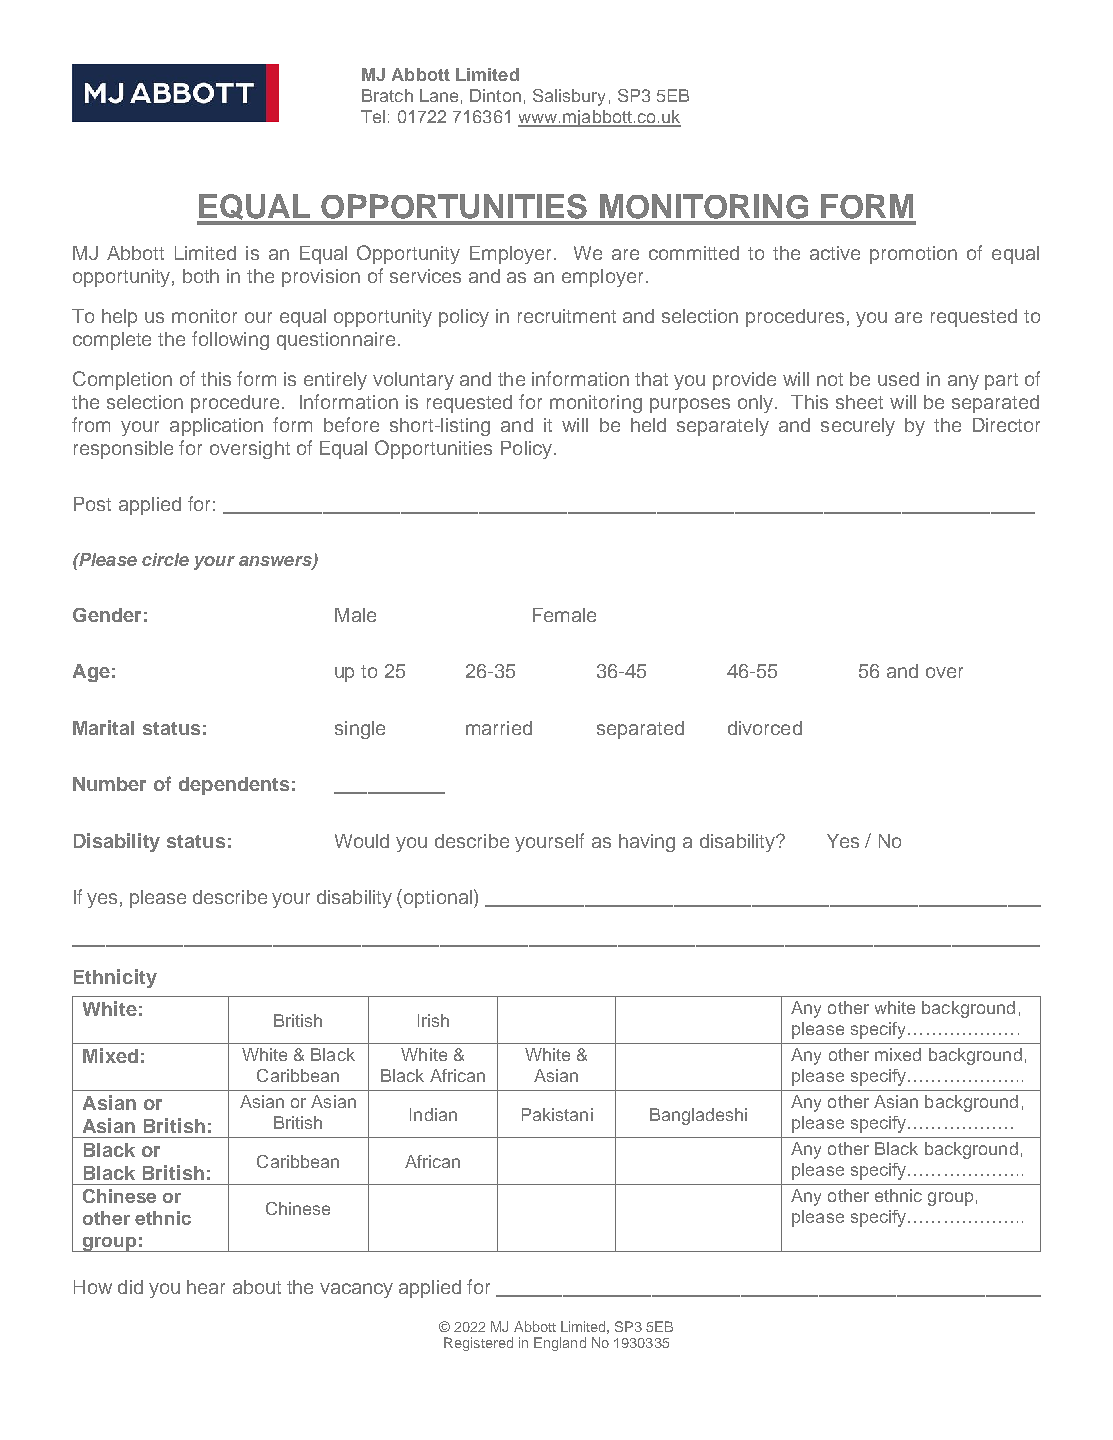 The image size is (1113, 1440). Describe the element at coordinates (698, 1116) in the document. I see `Bangladeshi` at that location.
